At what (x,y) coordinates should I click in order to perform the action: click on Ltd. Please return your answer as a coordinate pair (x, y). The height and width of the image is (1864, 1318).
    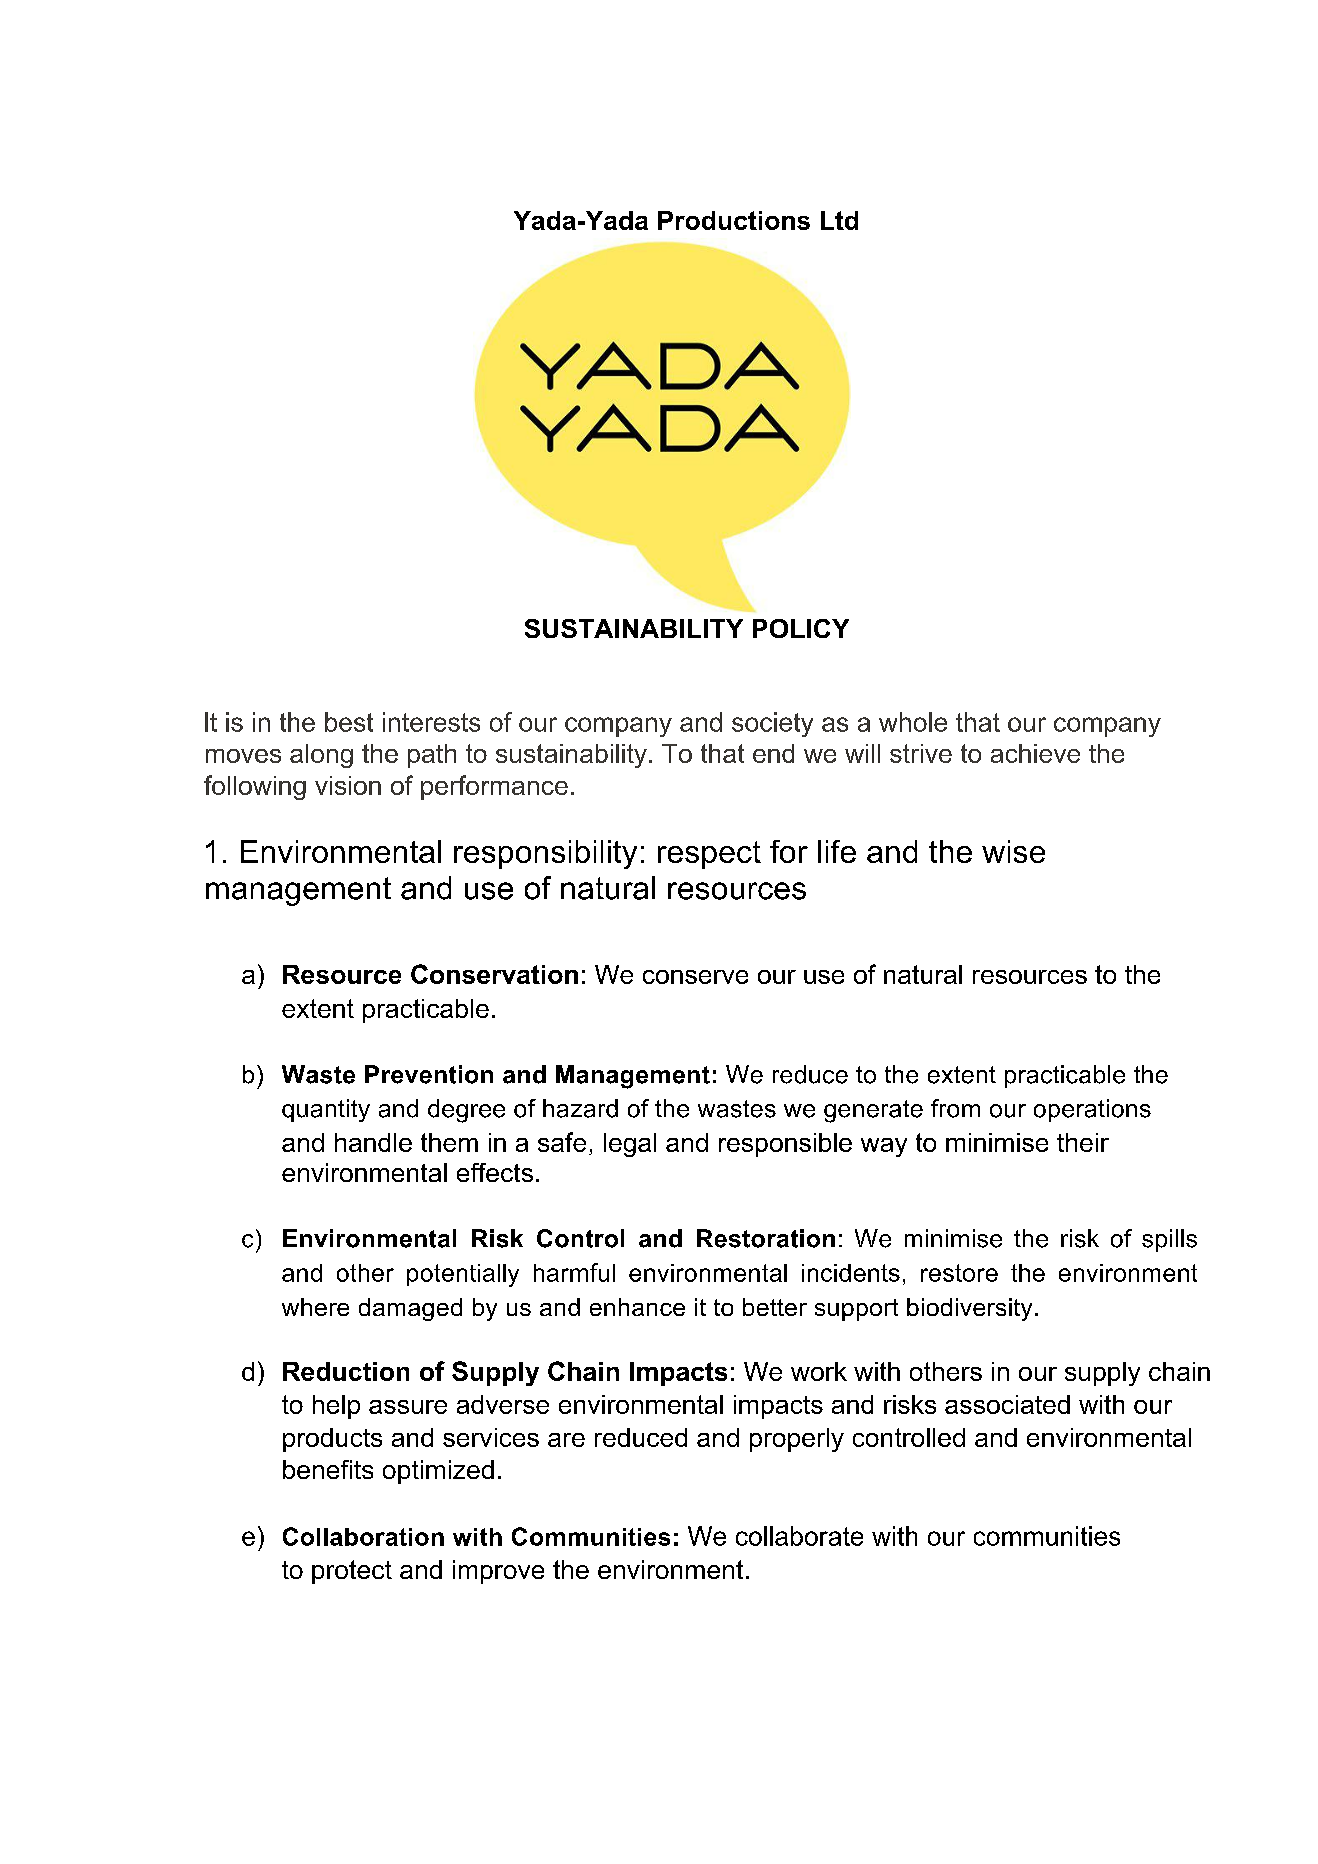
    Looking at the image, I should click on (839, 220).
